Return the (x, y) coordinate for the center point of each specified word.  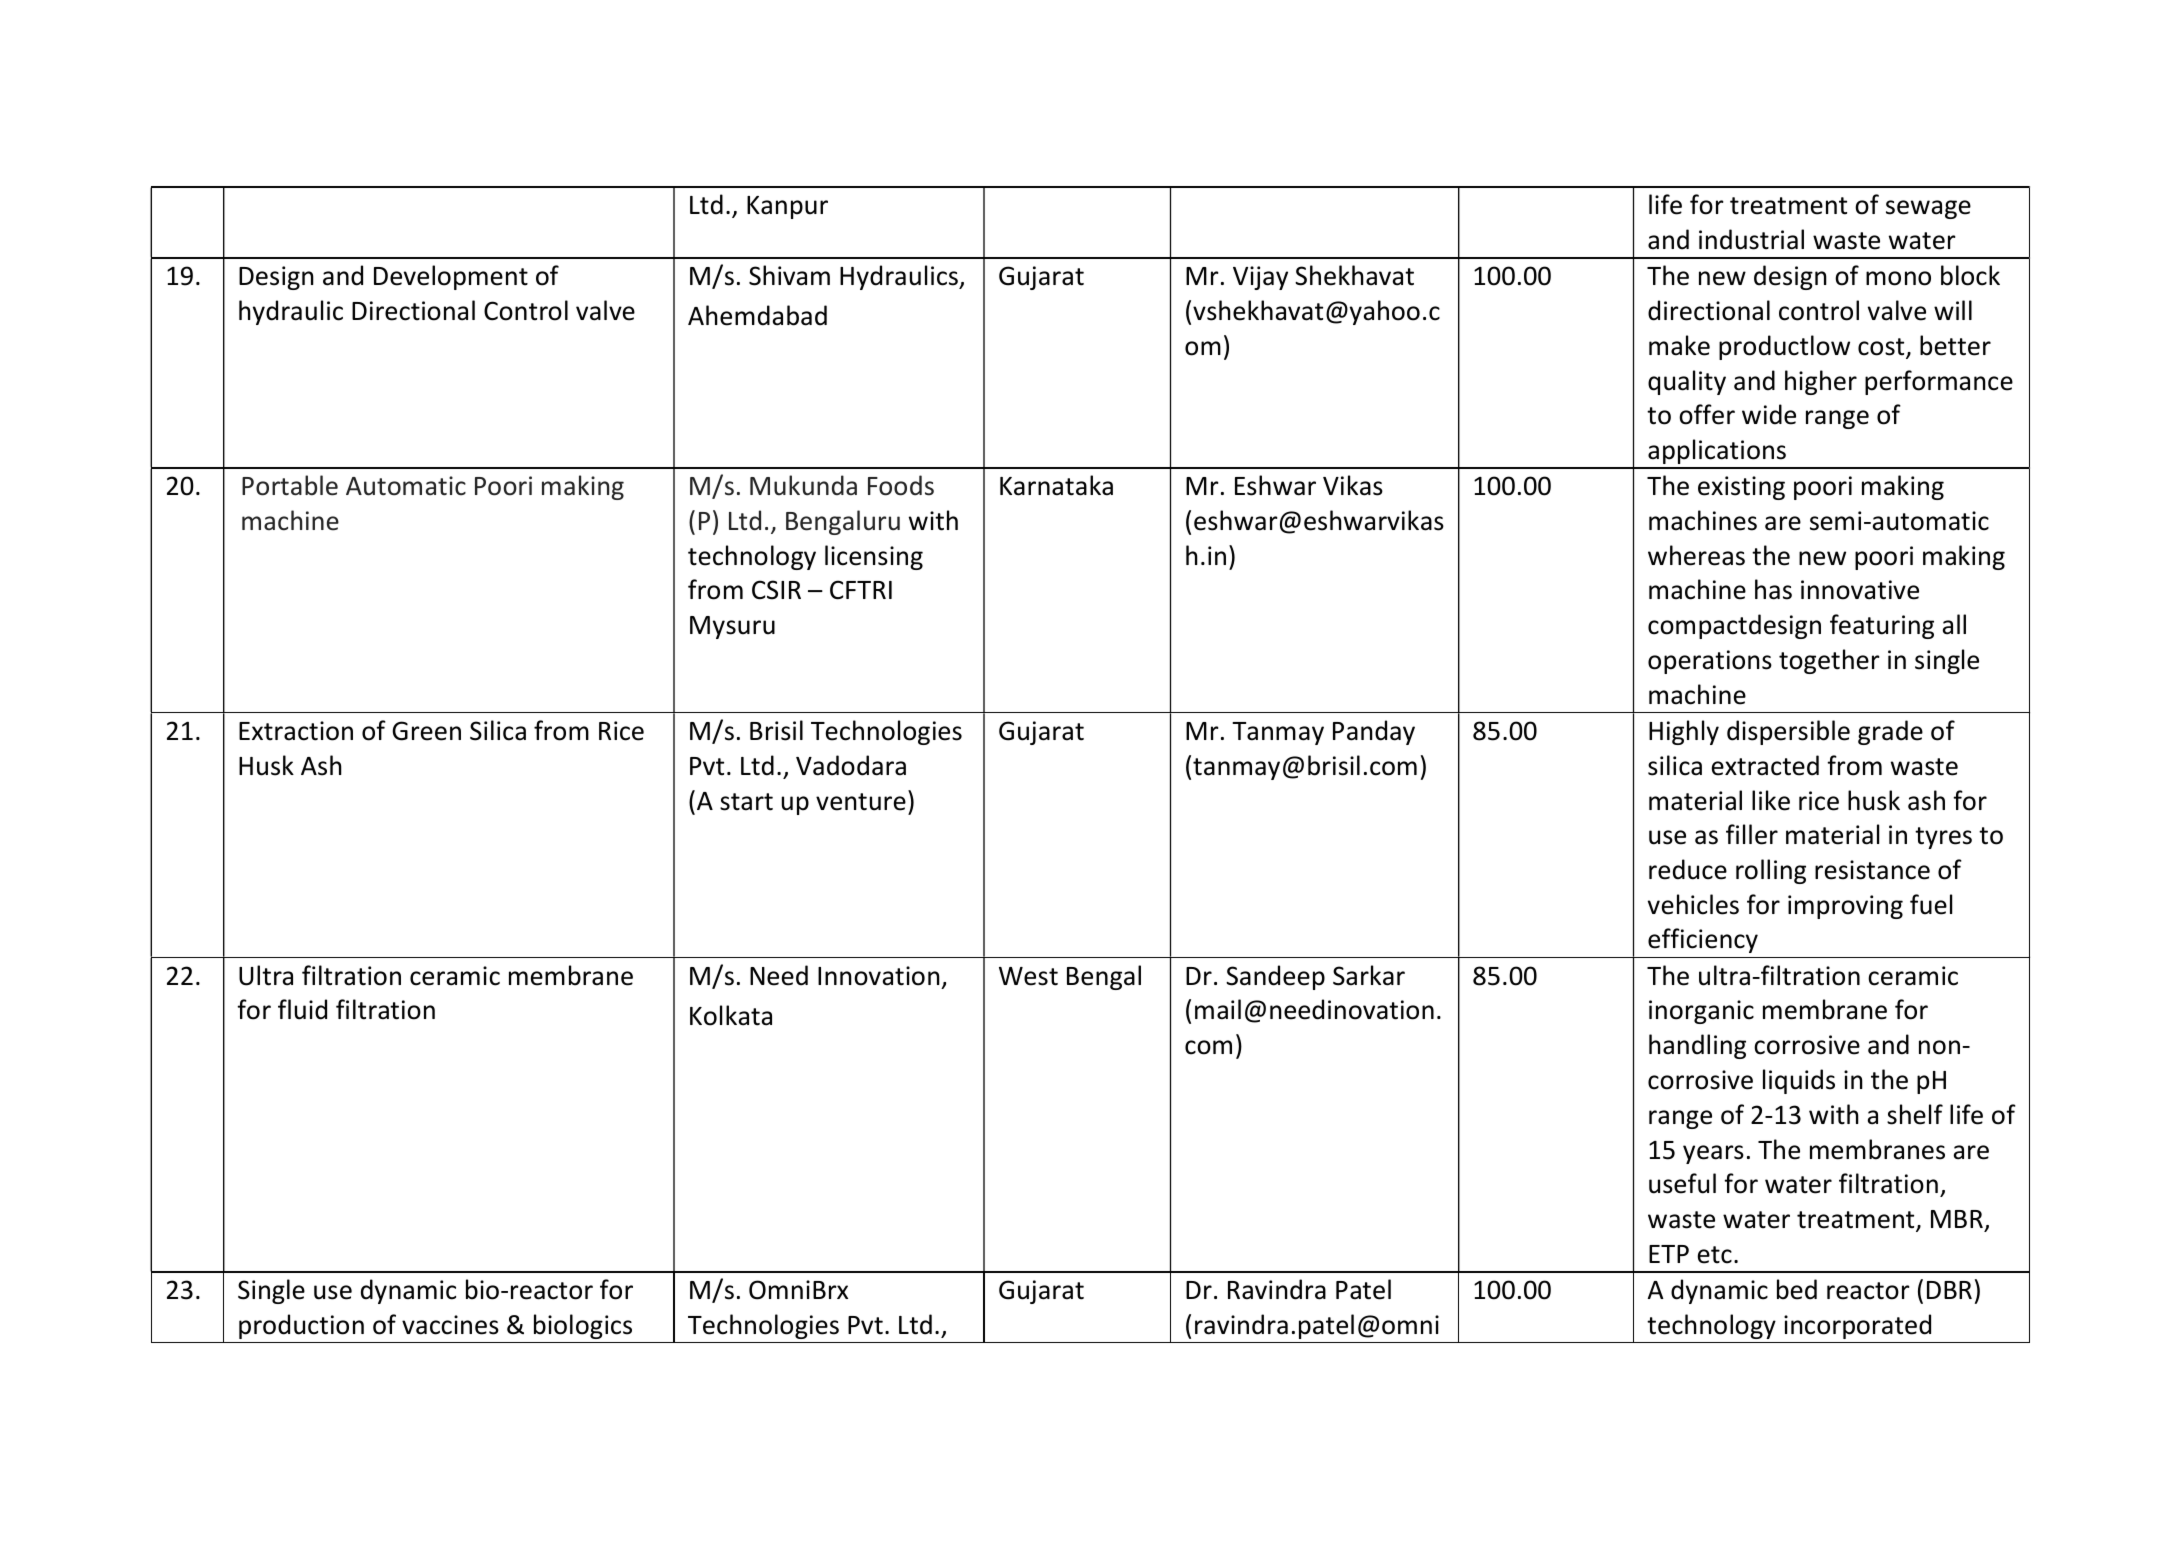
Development (451, 277)
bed (1797, 1289)
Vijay (1260, 278)
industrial (1751, 239)
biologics (583, 1326)
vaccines (450, 1325)
